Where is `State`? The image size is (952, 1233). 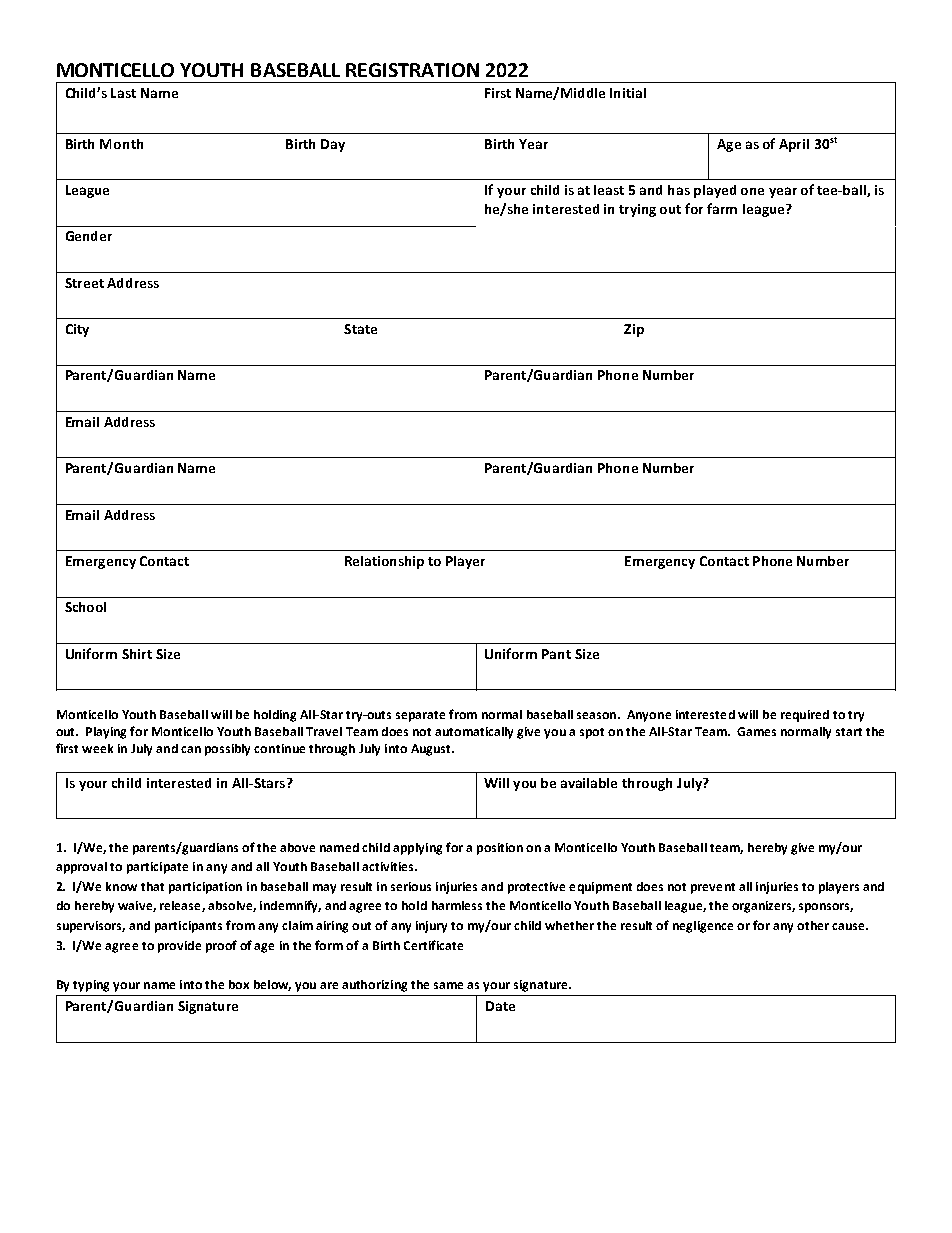 State is located at coordinates (360, 329).
